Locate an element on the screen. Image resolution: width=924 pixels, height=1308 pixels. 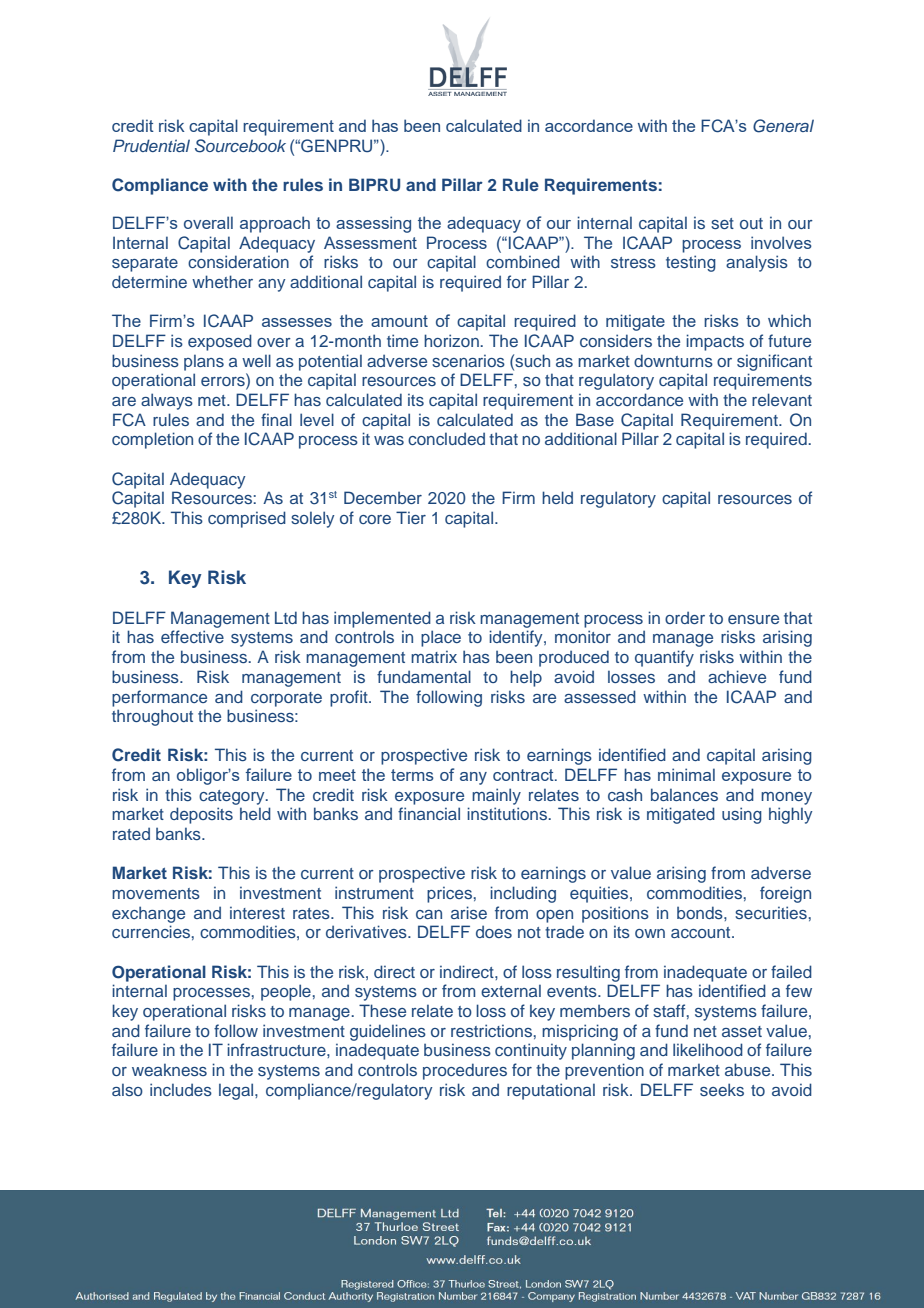
General is located at coordinates (783, 126).
